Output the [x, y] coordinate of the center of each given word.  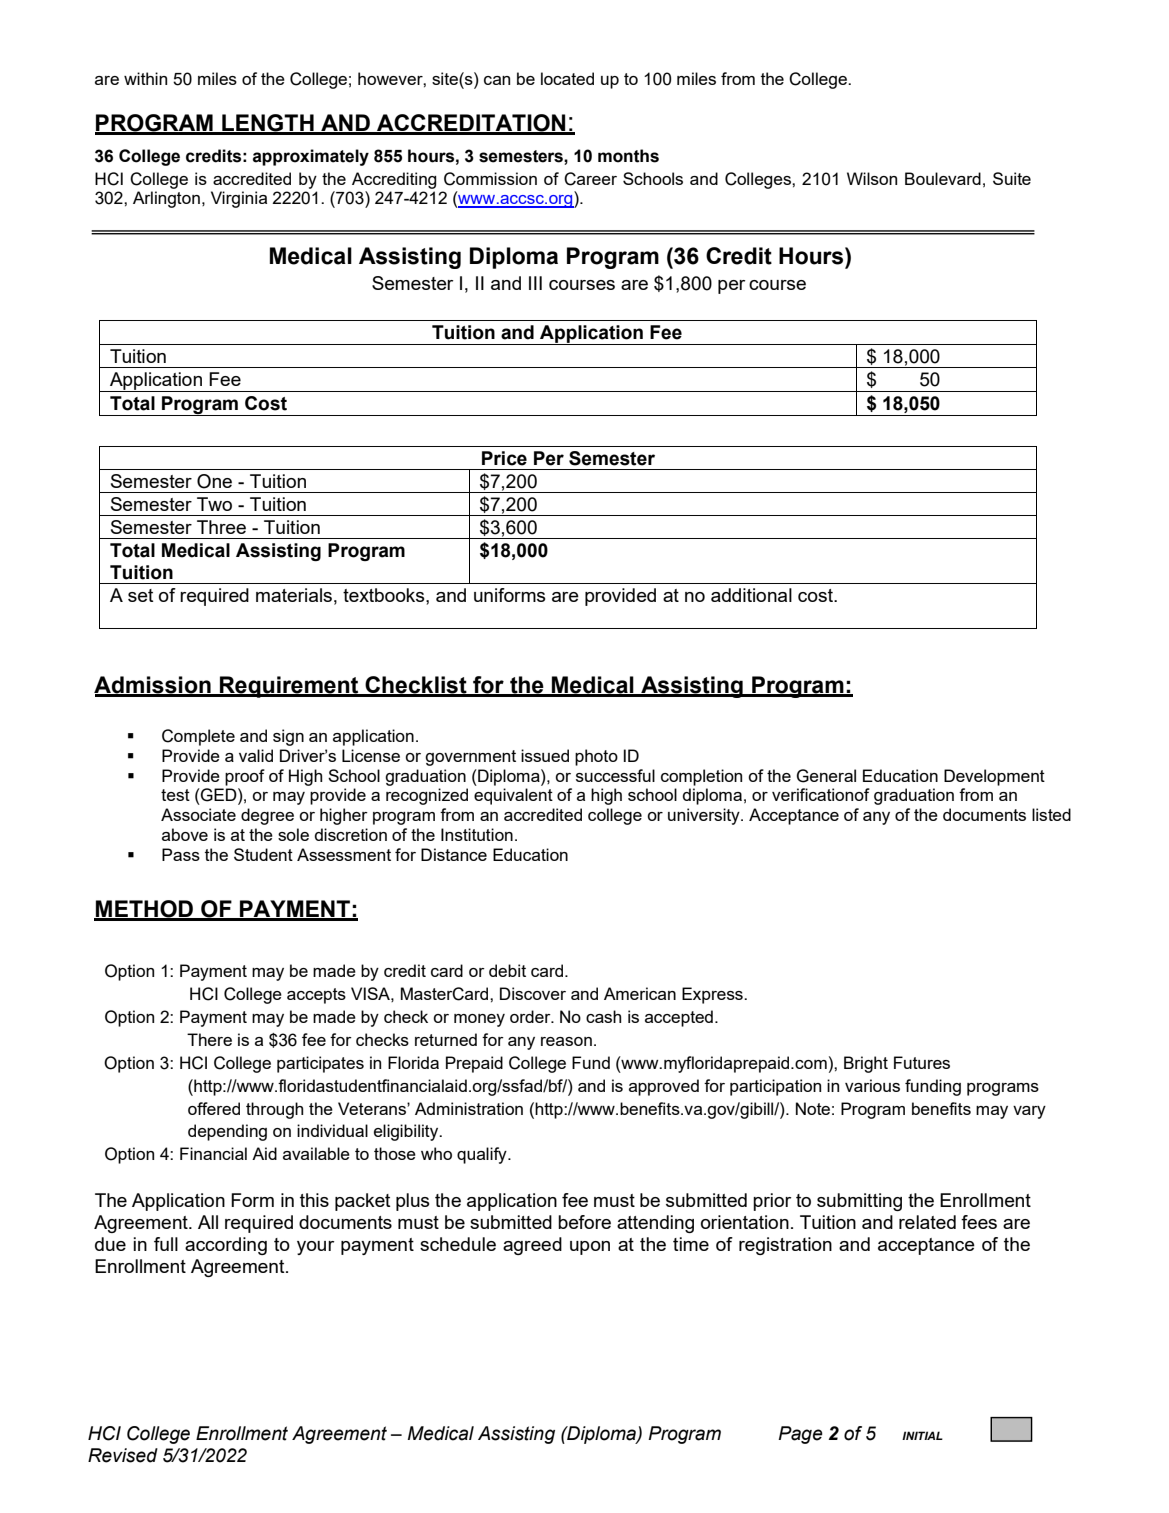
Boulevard [943, 178]
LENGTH [268, 124]
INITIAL [922, 1435]
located [567, 78]
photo [596, 757]
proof [245, 777]
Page [800, 1435]
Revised [123, 1455]
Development [994, 777]
